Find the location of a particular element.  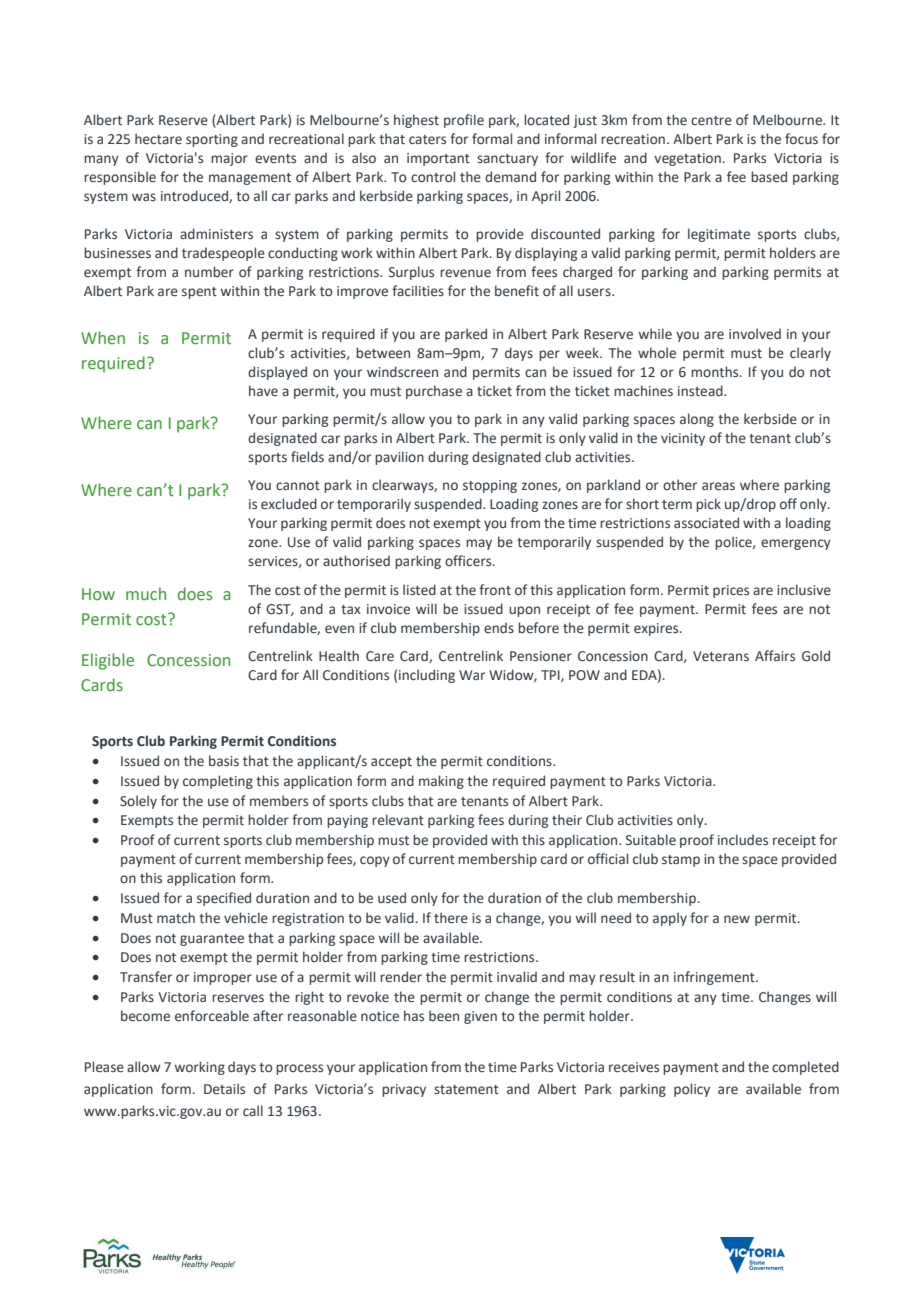

making is located at coordinates (441, 782).
